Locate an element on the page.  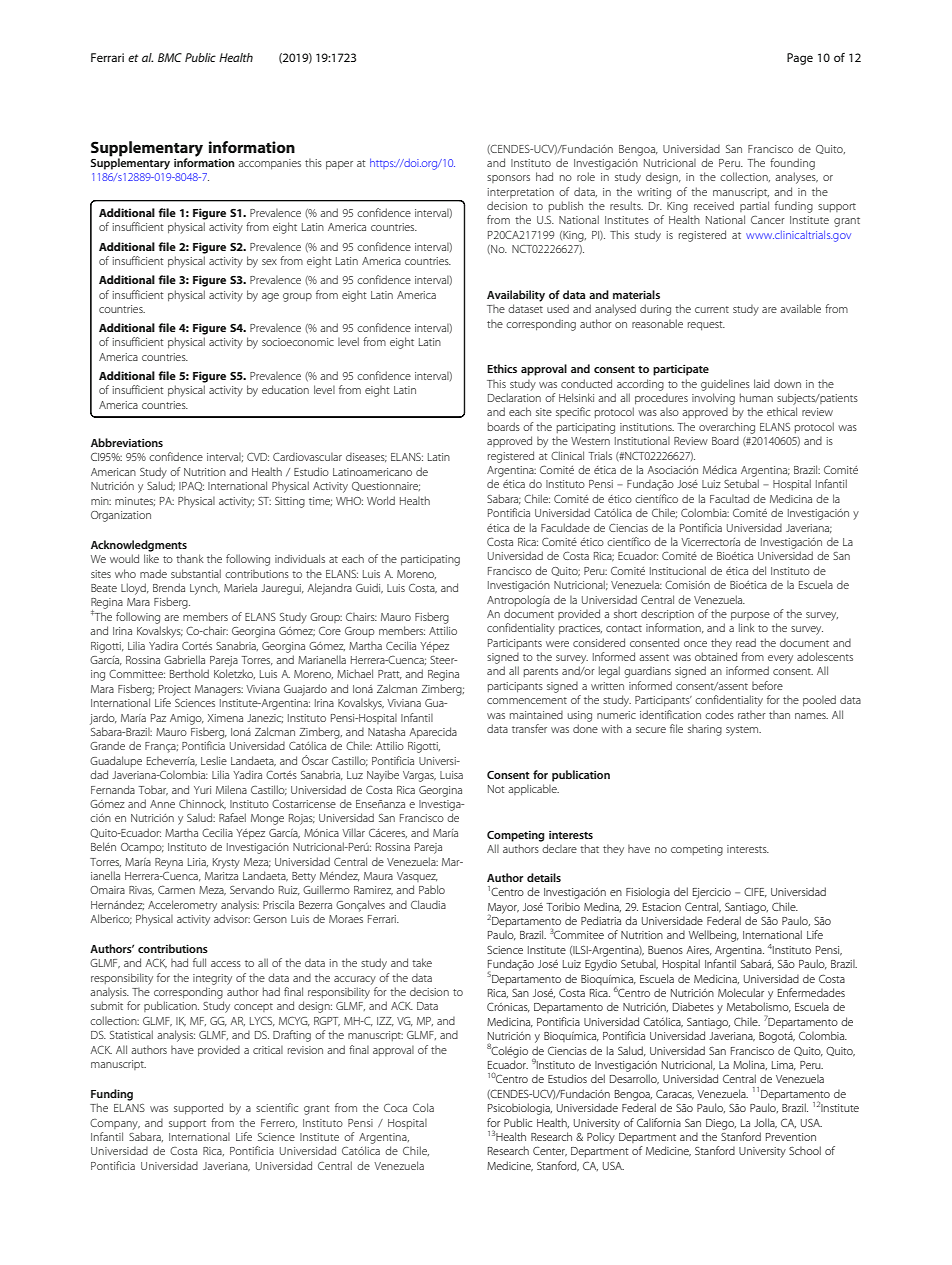
Company is located at coordinates (115, 1124).
